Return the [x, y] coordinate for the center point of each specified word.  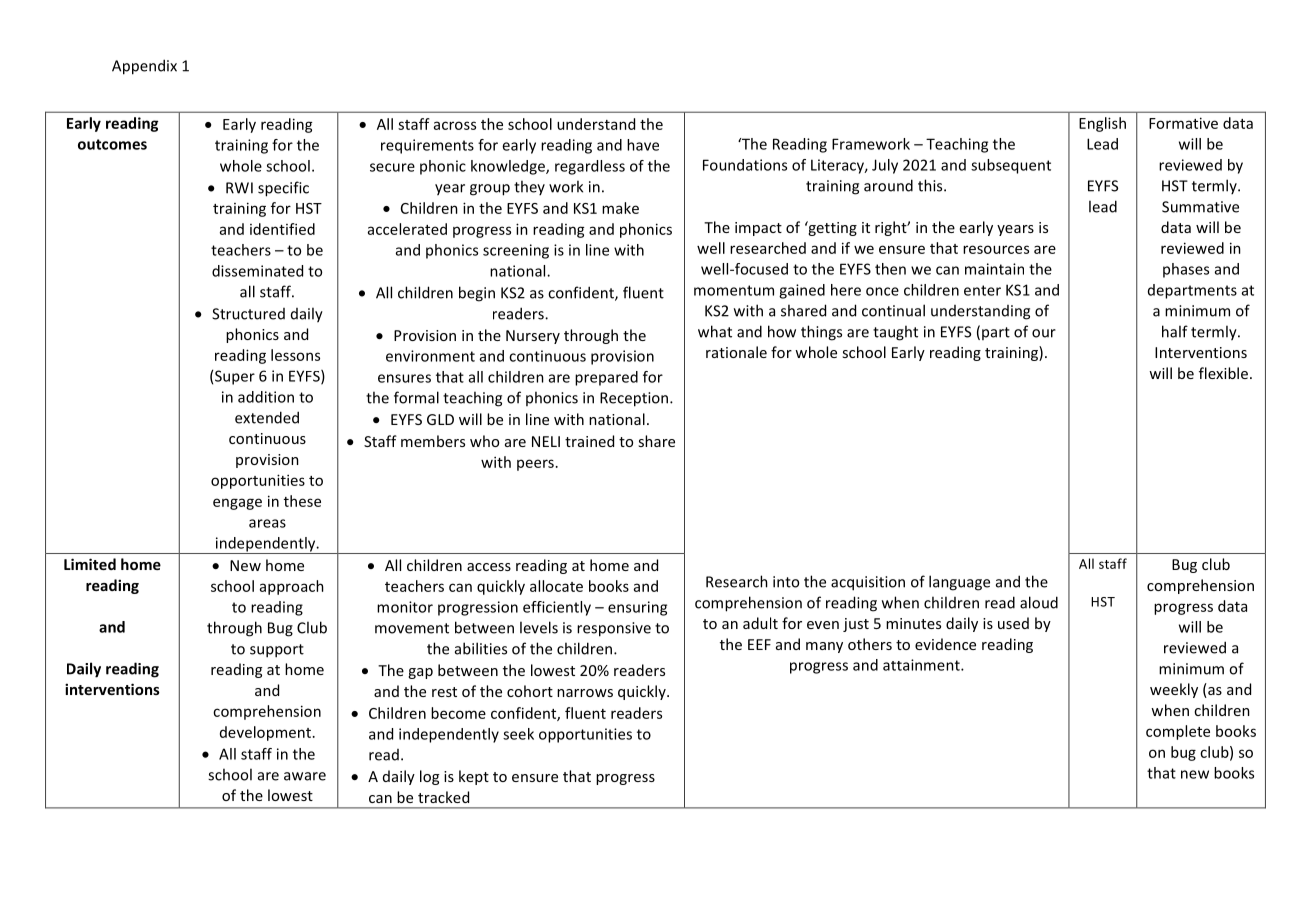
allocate [556, 586]
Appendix [144, 67]
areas [267, 523]
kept [474, 777]
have [643, 145]
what [715, 331]
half [1175, 331]
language [959, 583]
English [1102, 124]
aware [305, 776]
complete [1178, 732]
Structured [248, 314]
